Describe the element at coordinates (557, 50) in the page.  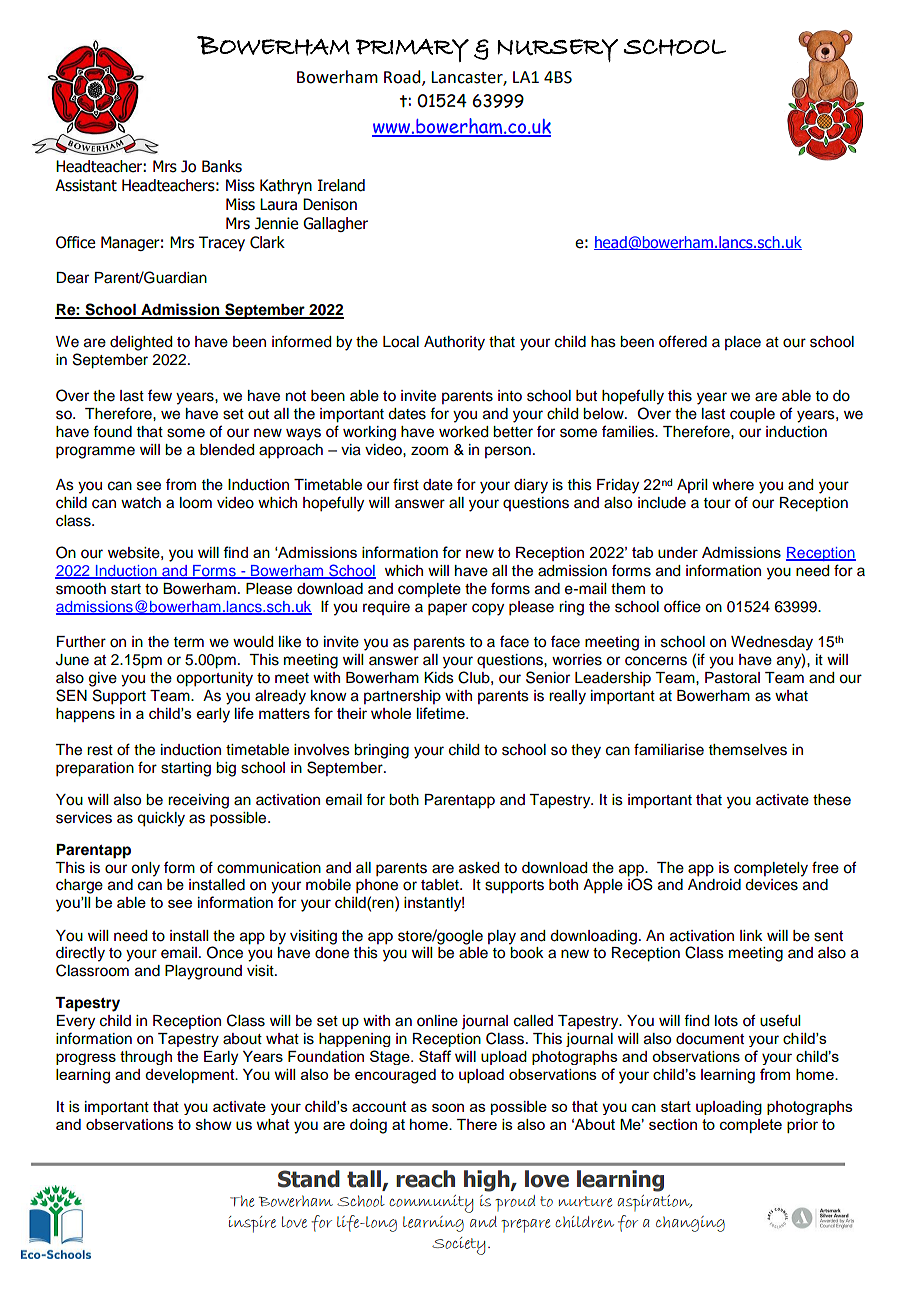
I see `NURSERY` at that location.
